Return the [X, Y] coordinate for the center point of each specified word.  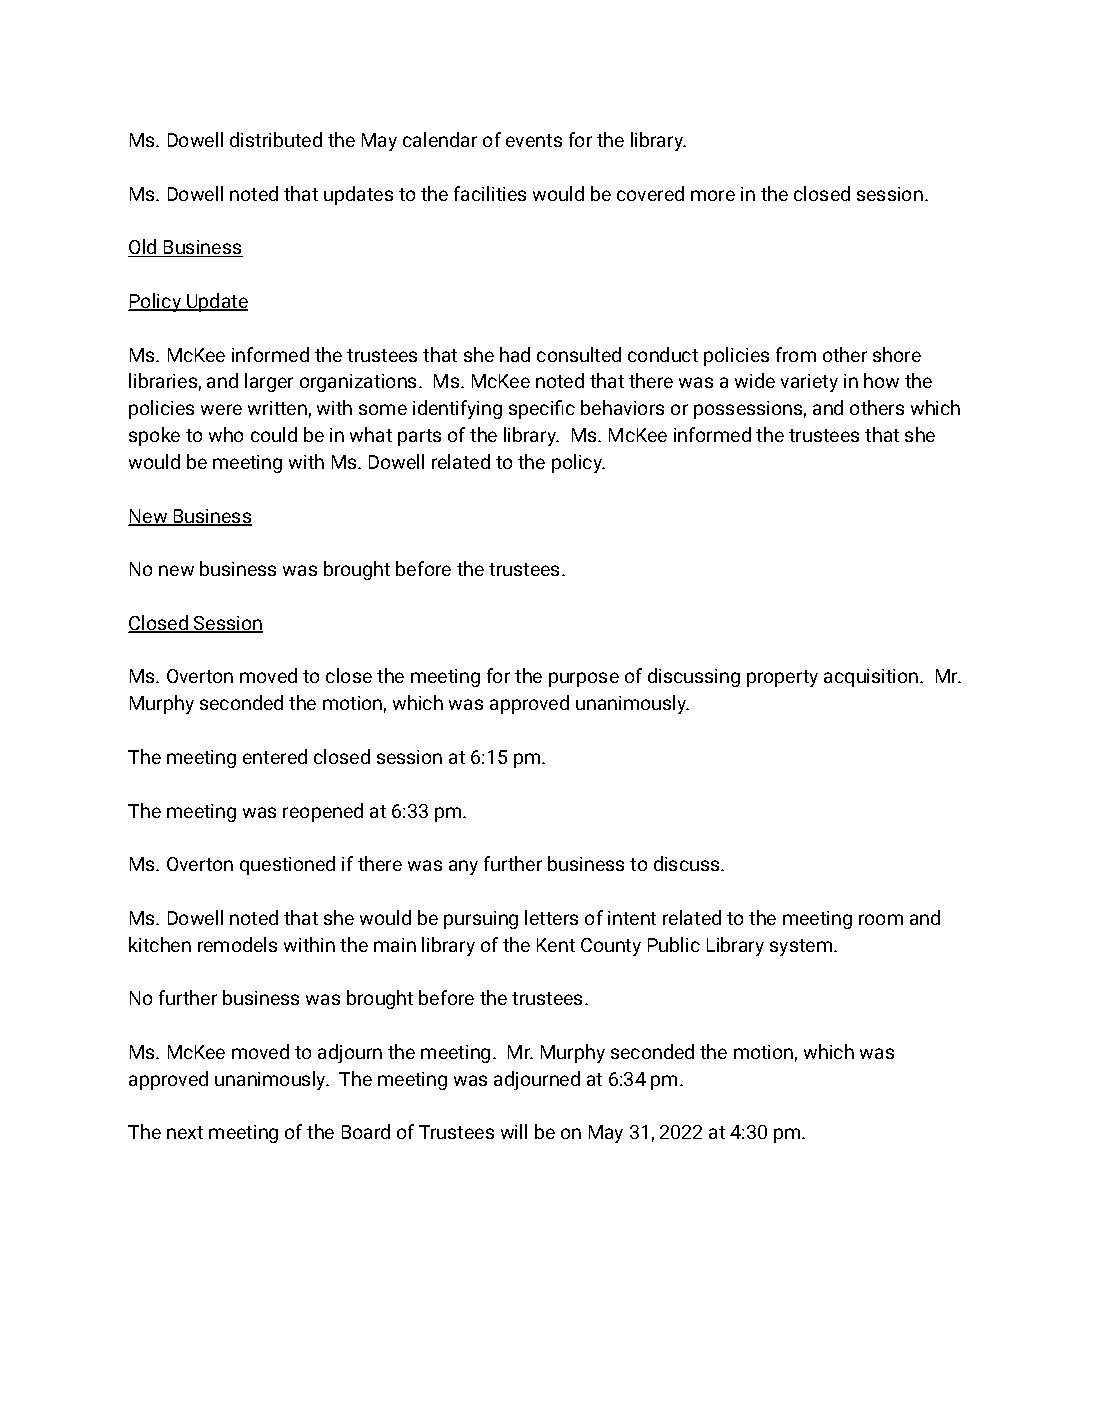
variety [809, 383]
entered [275, 756]
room [881, 919]
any [463, 867]
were [221, 409]
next [185, 1132]
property [782, 678]
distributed [276, 139]
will [514, 1131]
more [713, 195]
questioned [287, 865]
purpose [584, 679]
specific [542, 409]
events [534, 140]
